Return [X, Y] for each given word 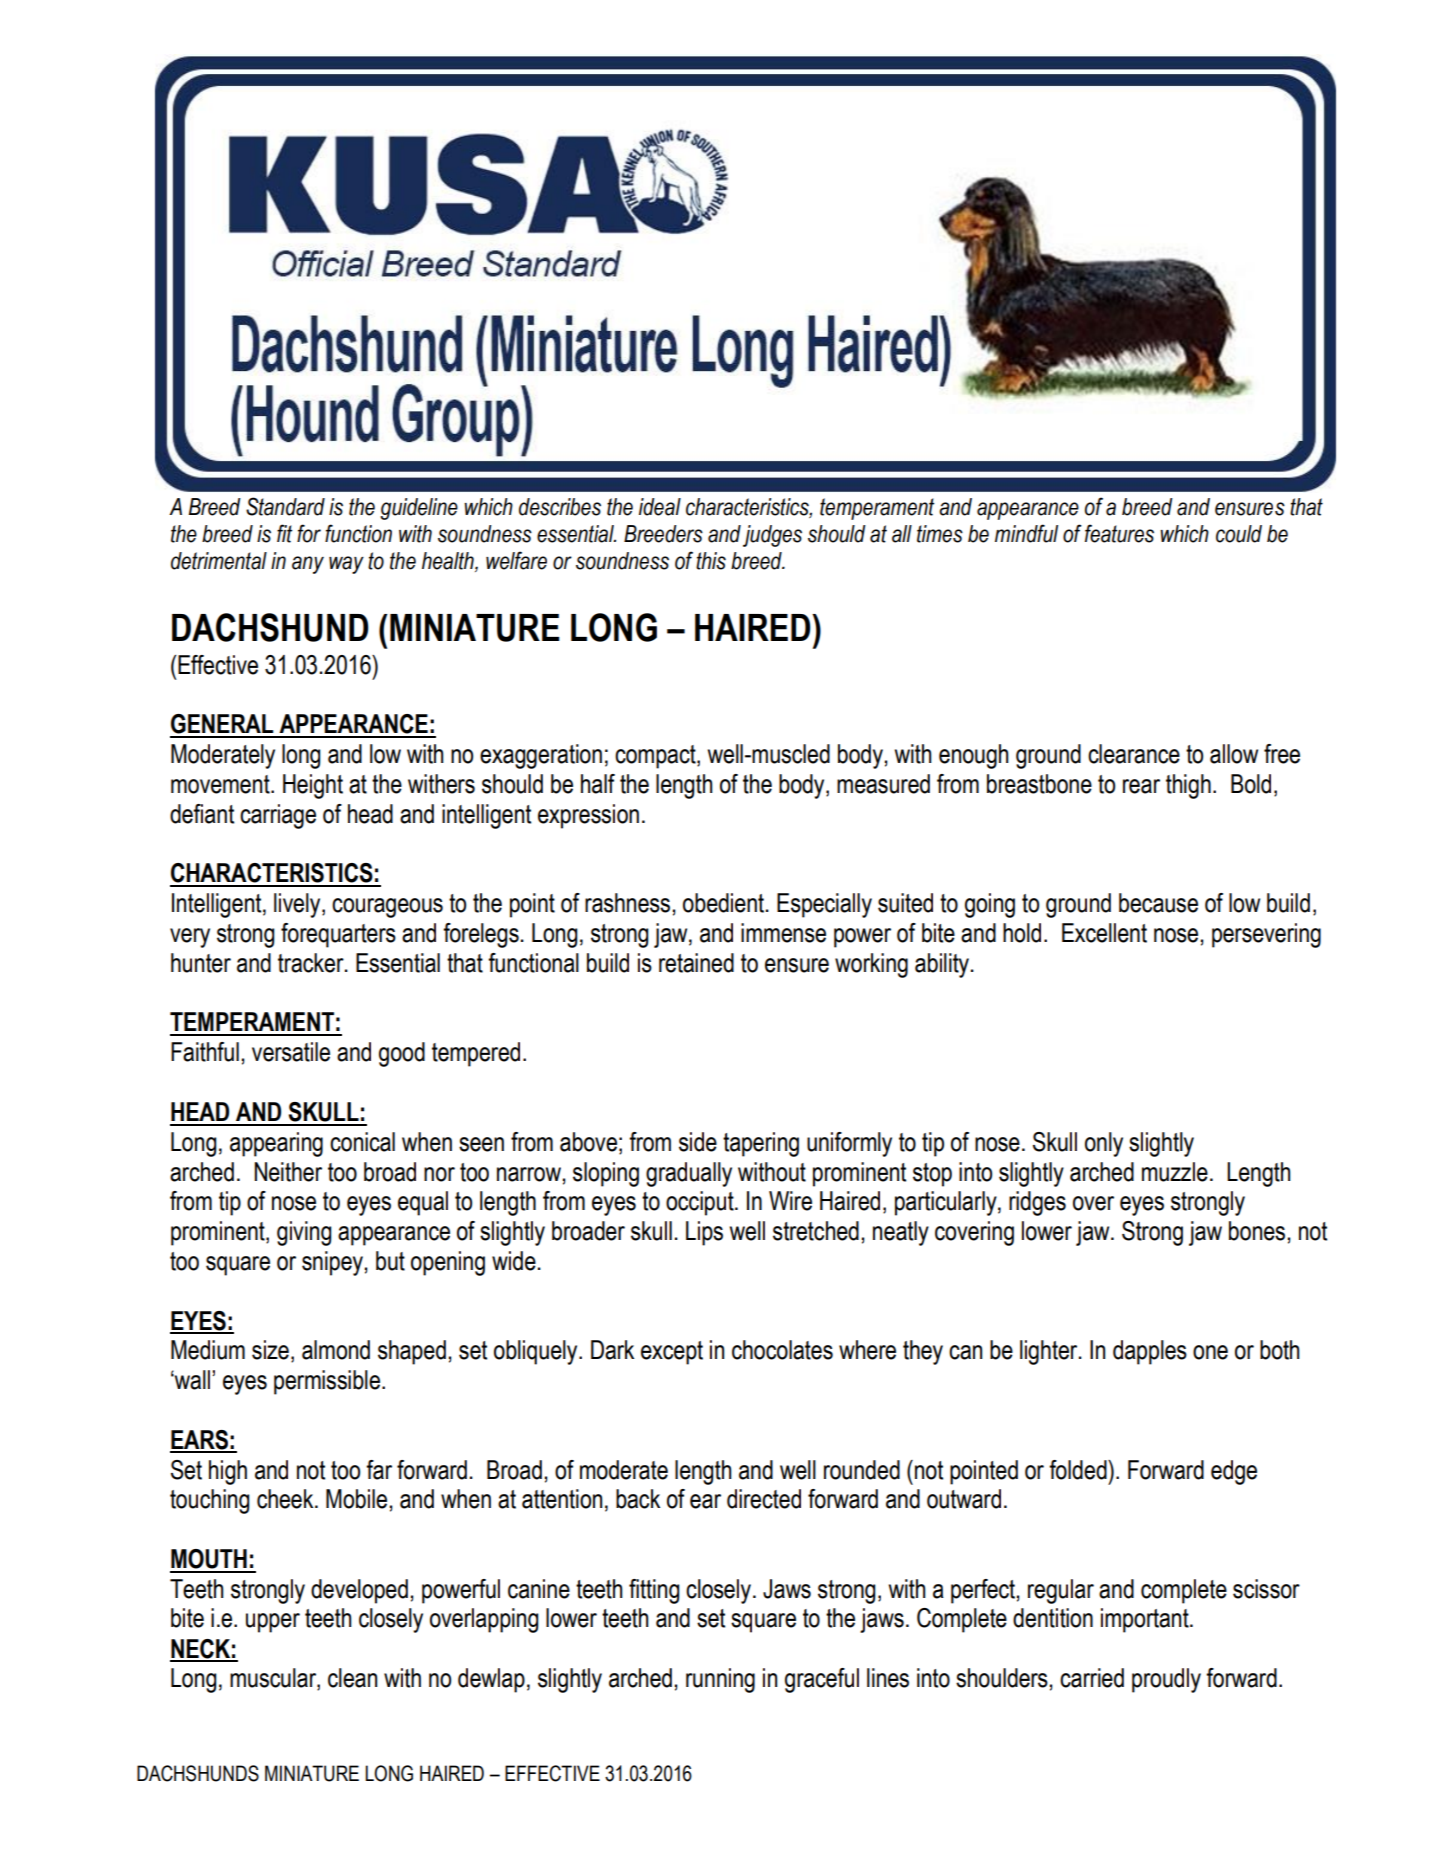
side [698, 1142]
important [1146, 1620]
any [308, 565]
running [720, 1680]
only [1104, 1144]
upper [273, 1623]
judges [772, 536]
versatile [291, 1052]
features [1119, 533]
